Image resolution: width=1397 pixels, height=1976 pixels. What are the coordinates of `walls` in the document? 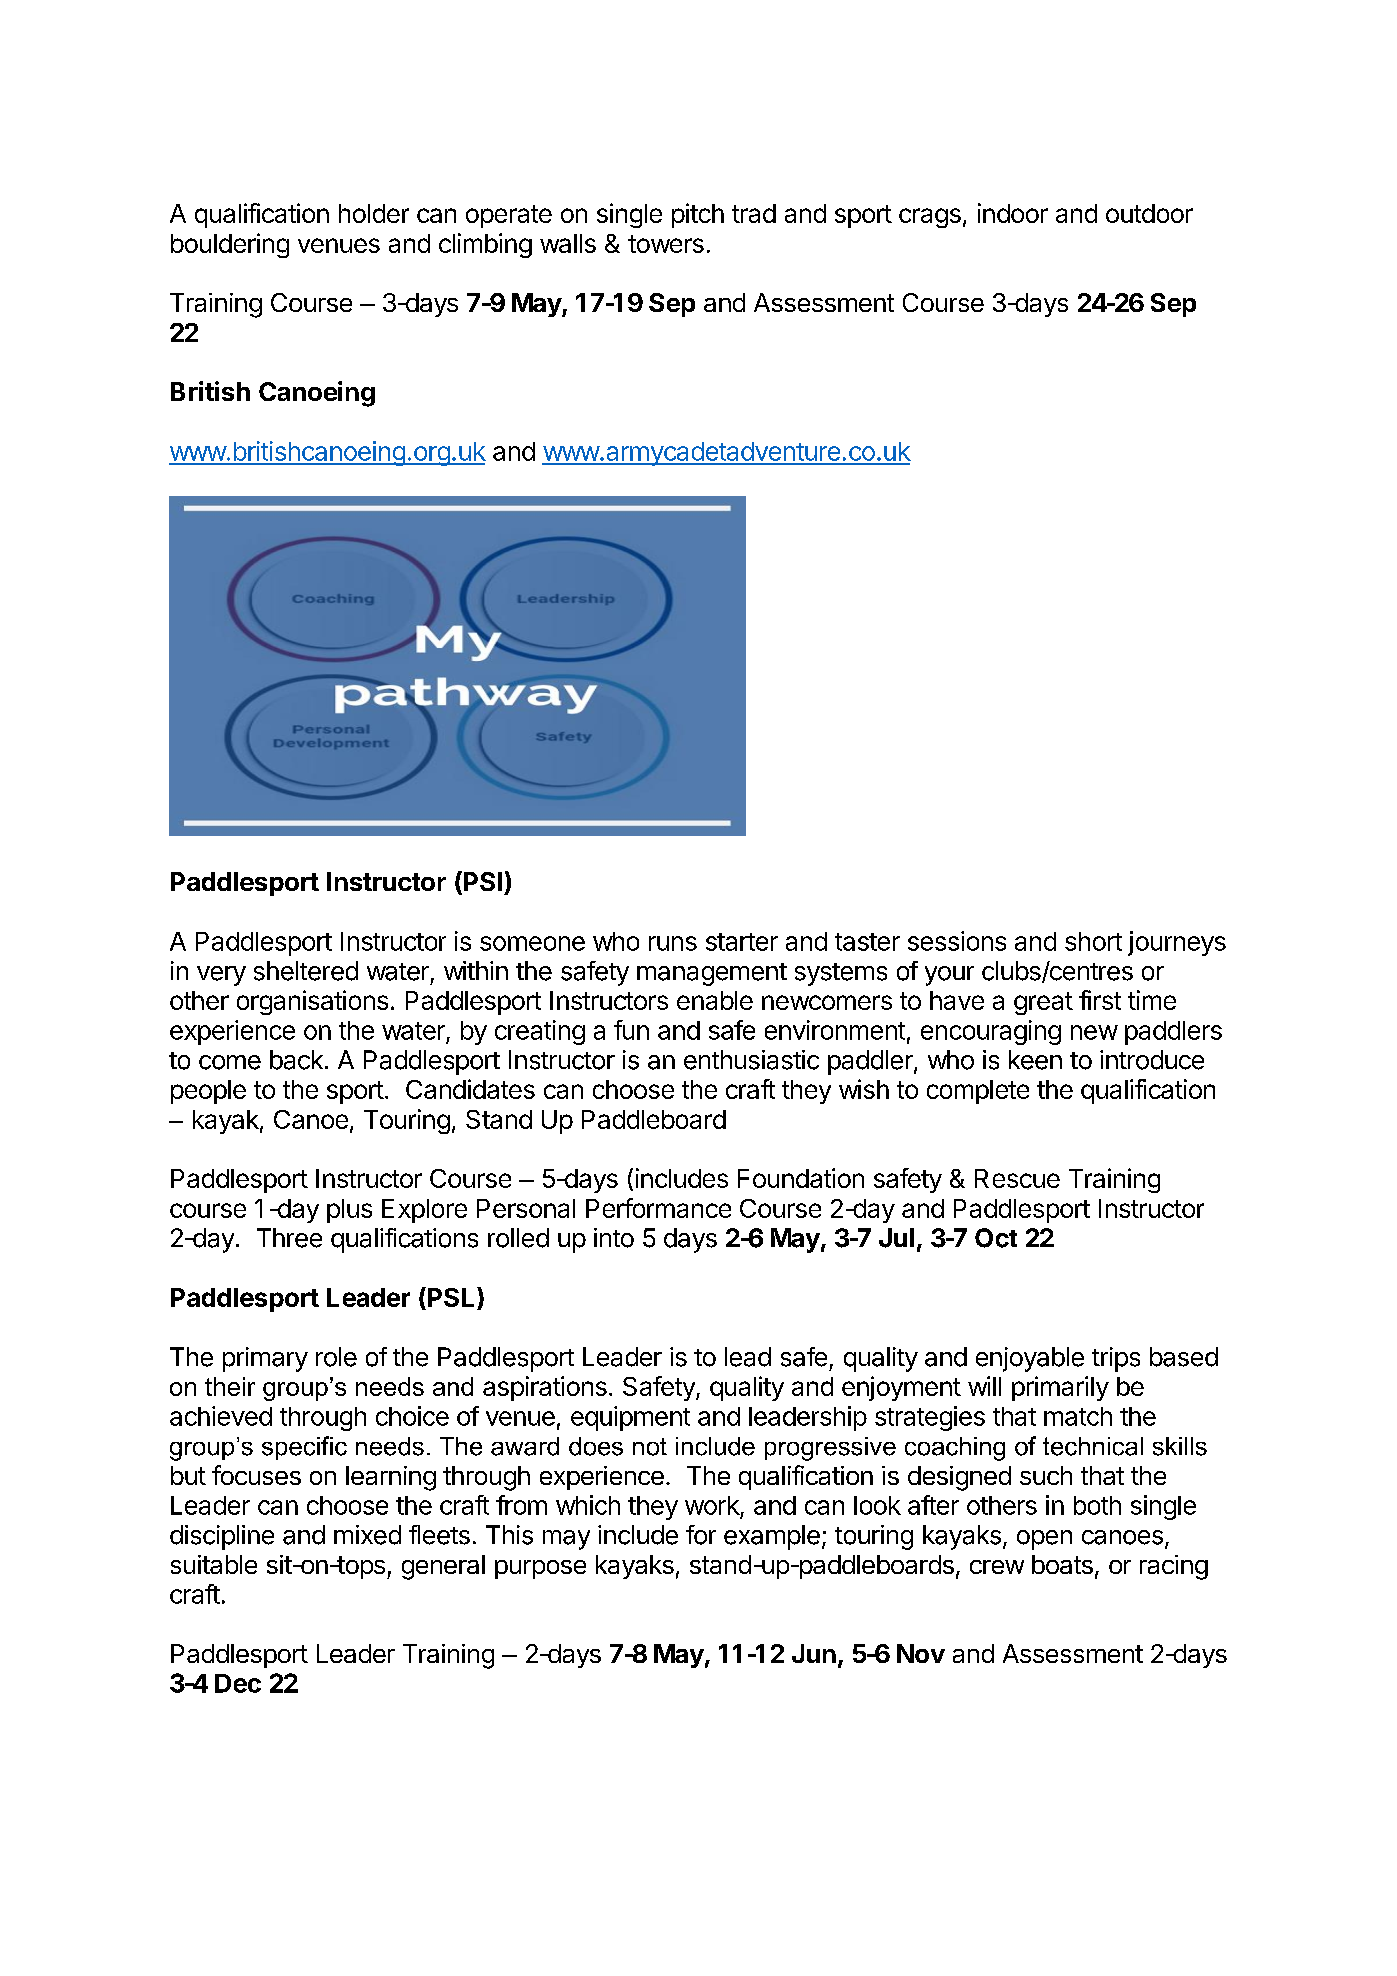 It's located at (568, 243).
